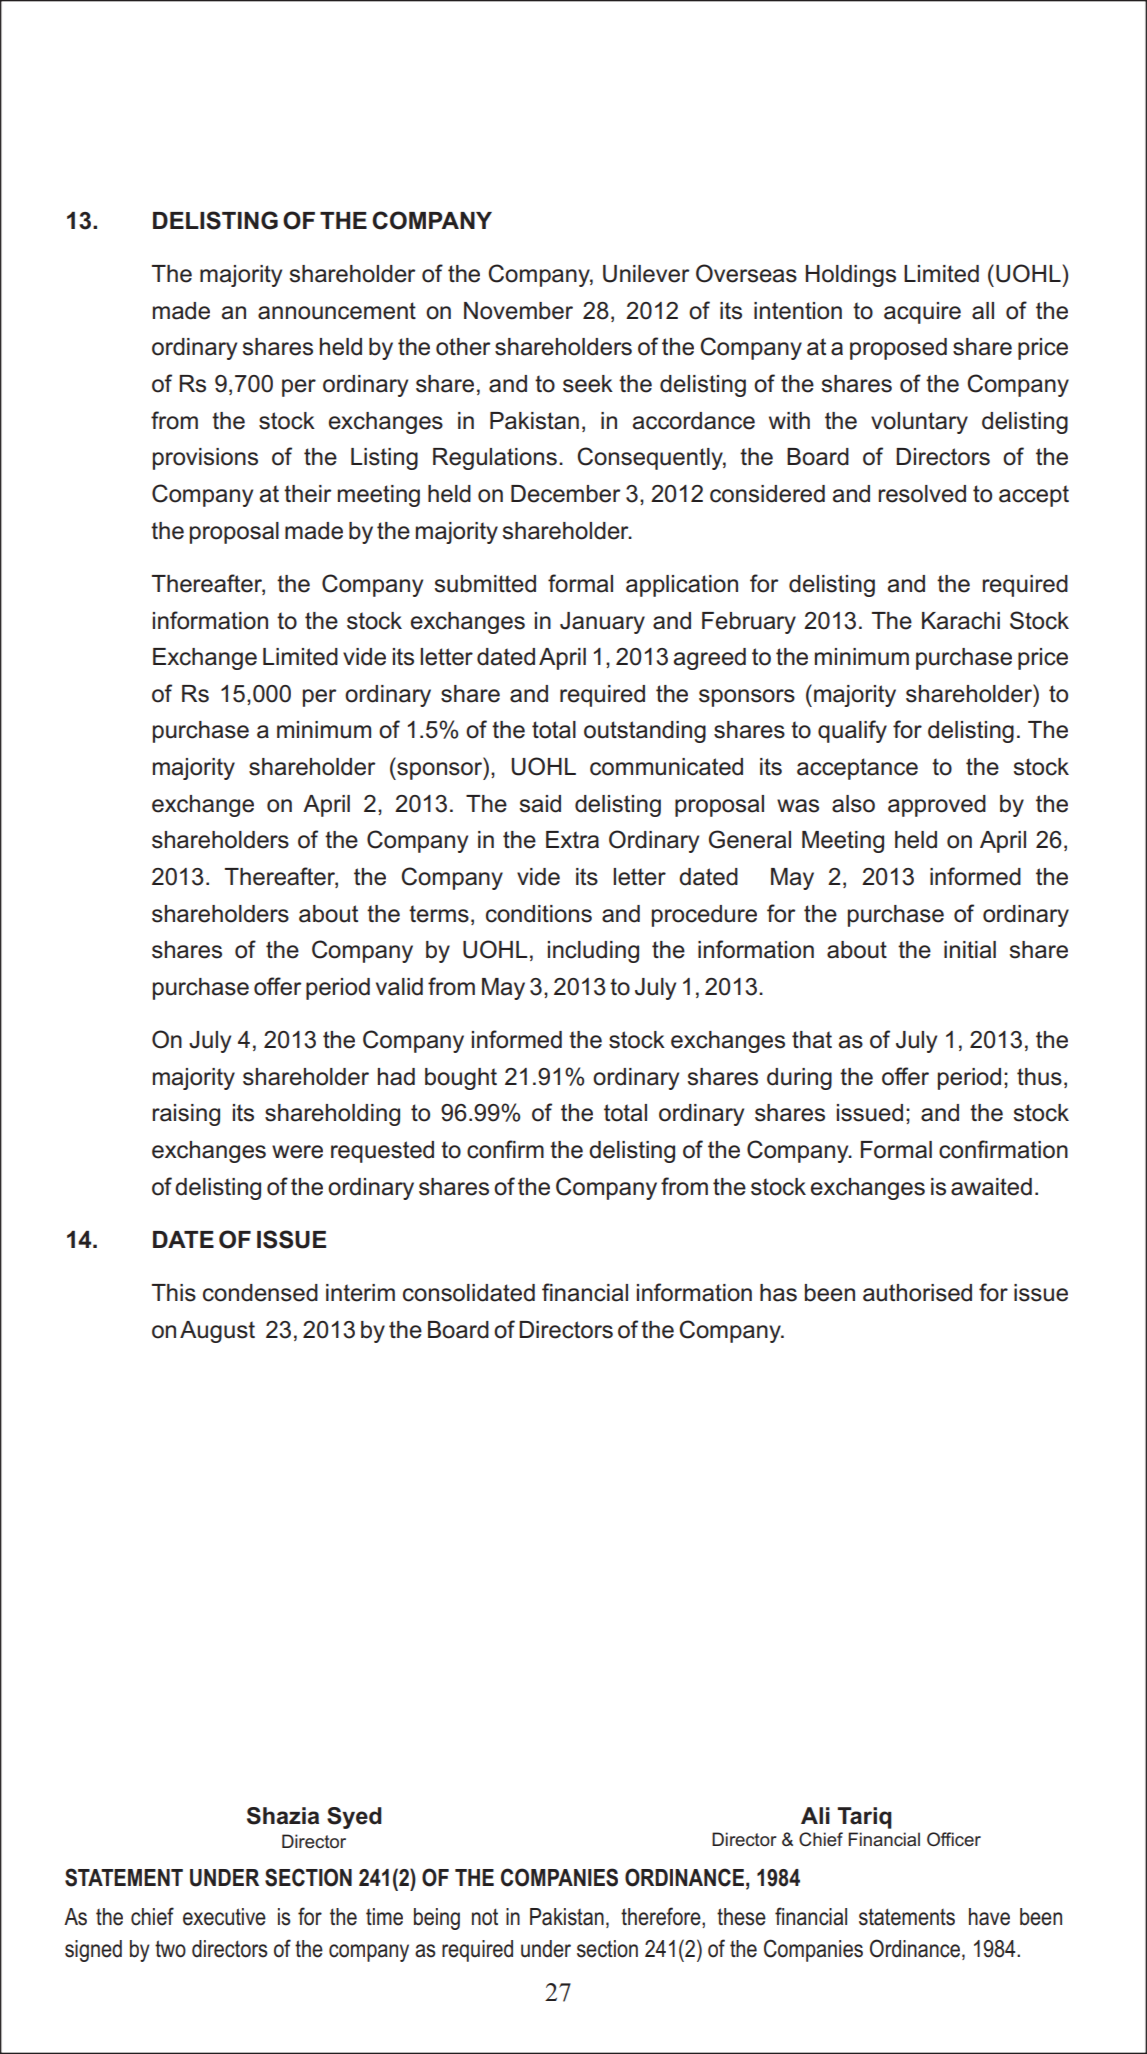 Image resolution: width=1147 pixels, height=2054 pixels. Describe the element at coordinates (485, 1917) in the screenshot. I see `not` at that location.
